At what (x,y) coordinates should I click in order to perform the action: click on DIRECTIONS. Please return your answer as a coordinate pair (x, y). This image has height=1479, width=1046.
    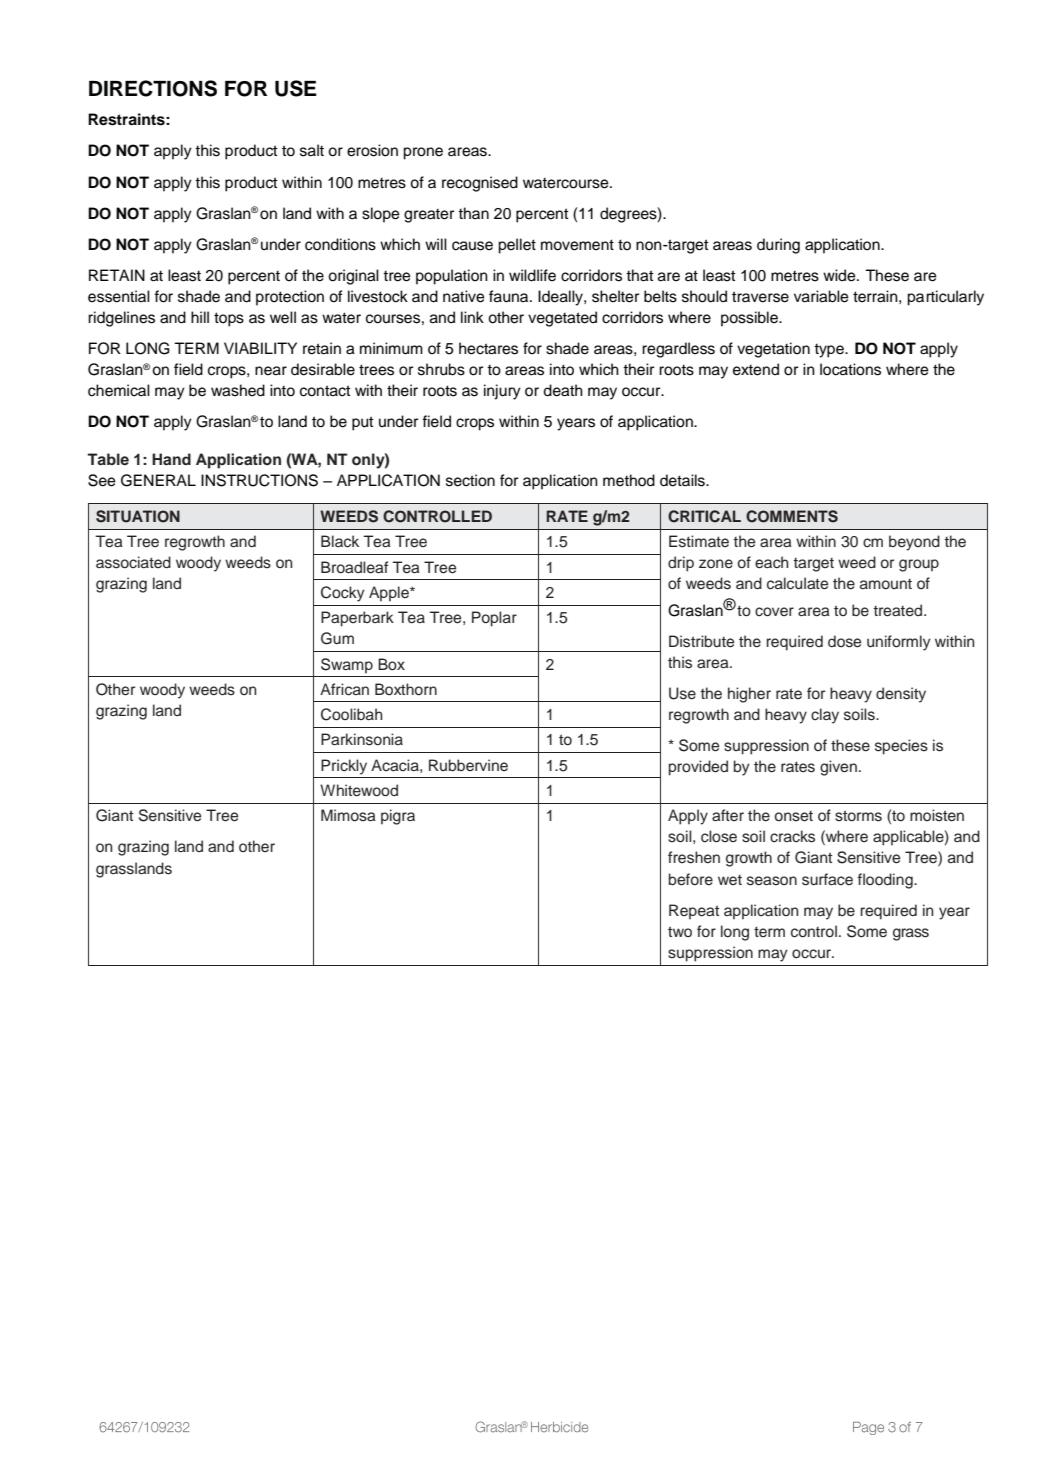
    Looking at the image, I should click on (153, 88).
